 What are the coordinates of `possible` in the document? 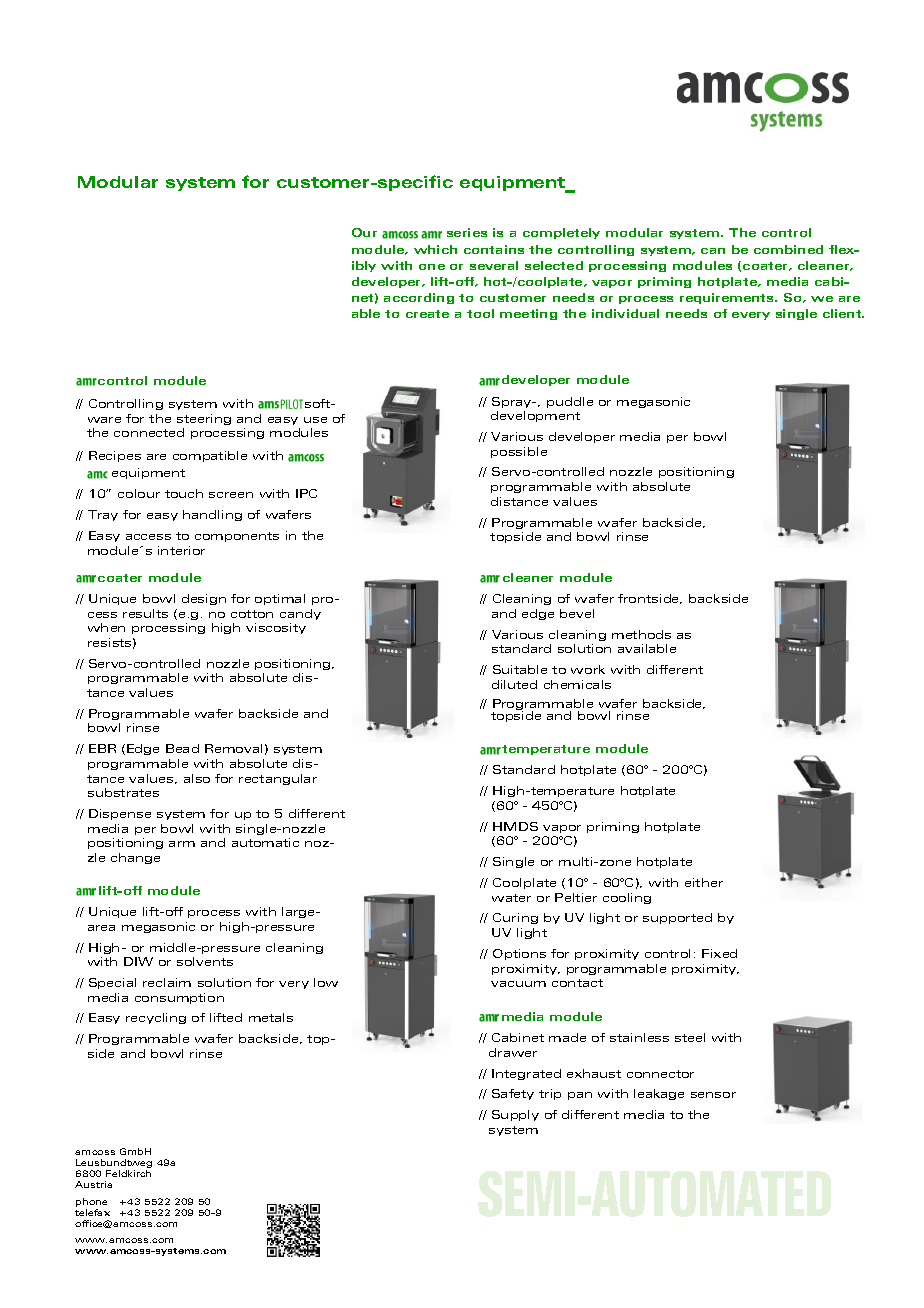 It's located at (519, 452).
